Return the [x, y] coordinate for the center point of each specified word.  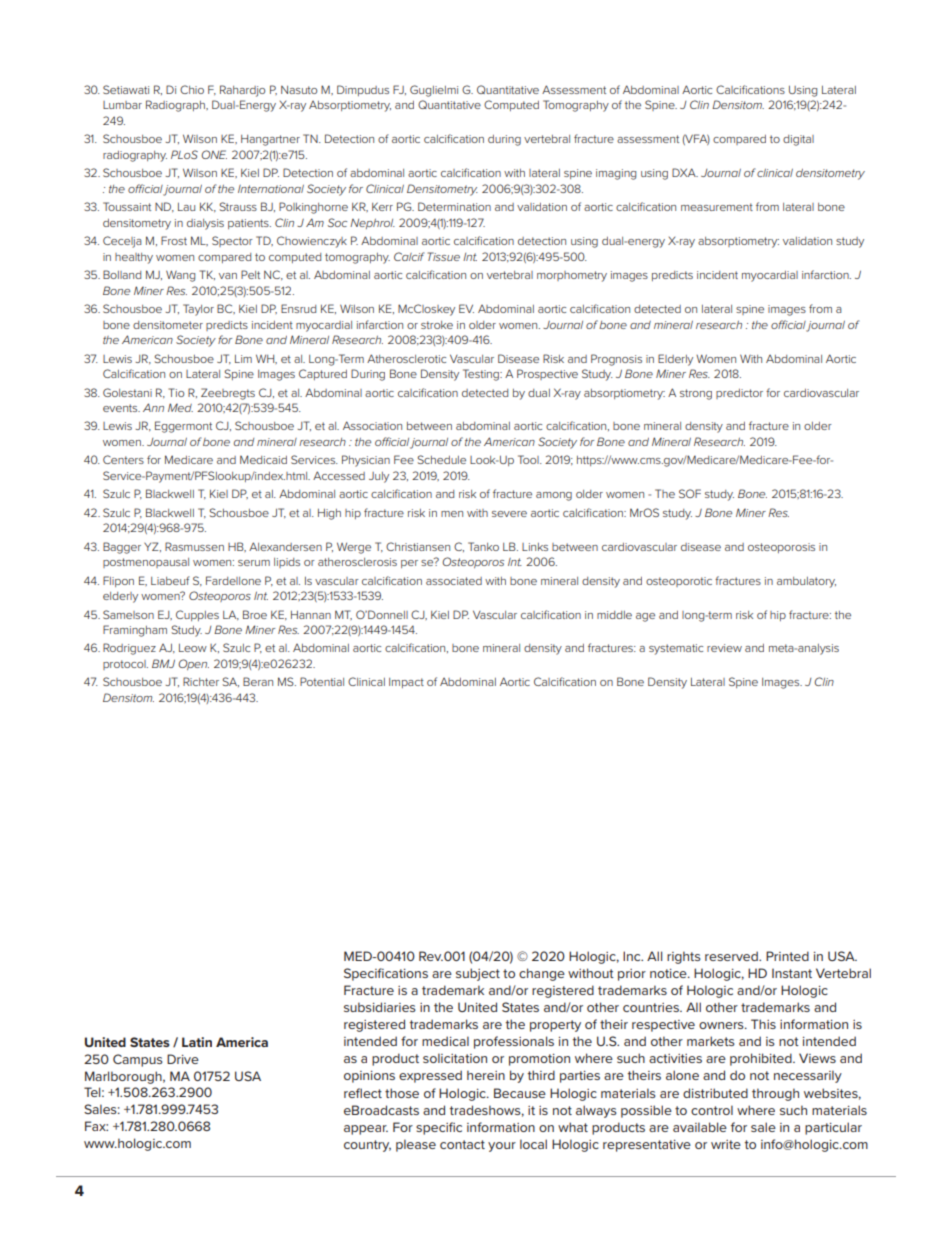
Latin [197, 1042]
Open [193, 664]
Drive [183, 1059]
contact [462, 1144]
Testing [482, 375]
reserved [732, 956]
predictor [739, 394]
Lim [243, 359]
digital [798, 140]
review [724, 648]
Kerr [382, 206]
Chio [192, 89]
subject [478, 974]
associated [454, 581]
